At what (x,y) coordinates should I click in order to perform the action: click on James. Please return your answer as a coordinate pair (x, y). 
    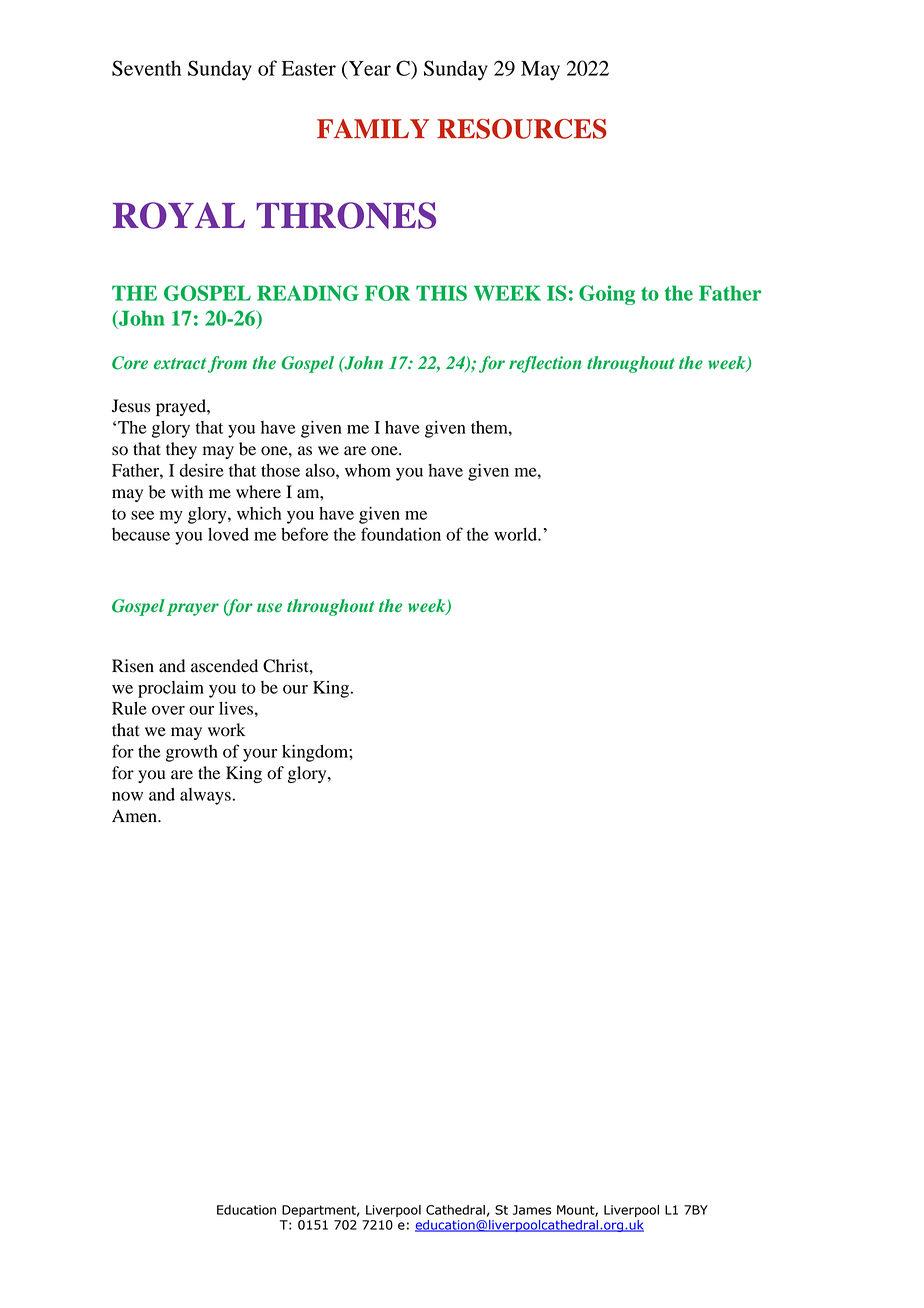
    Looking at the image, I should click on (532, 1210).
